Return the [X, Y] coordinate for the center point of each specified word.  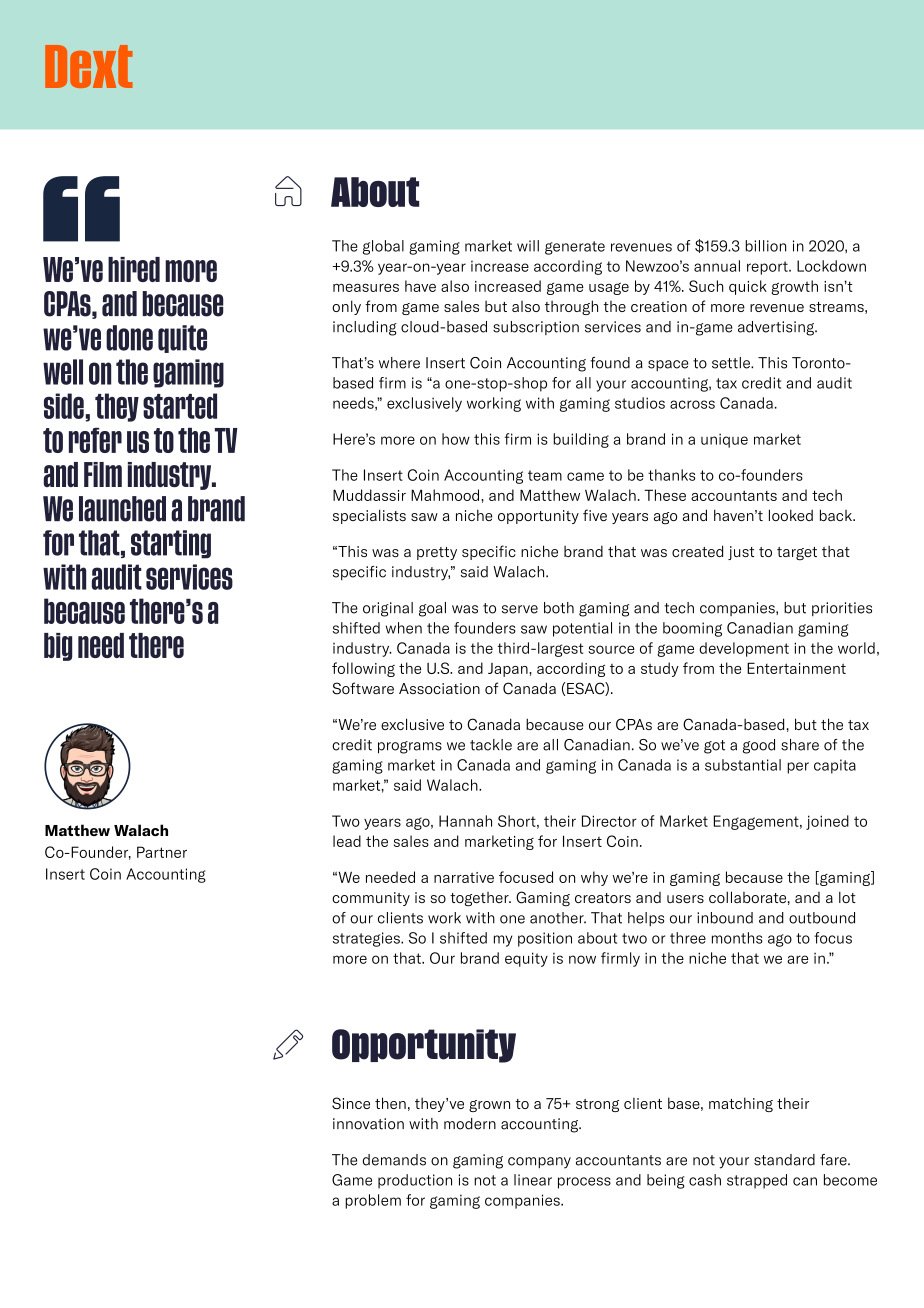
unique [724, 440]
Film [103, 474]
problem [373, 1201]
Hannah [465, 821]
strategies [367, 939]
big [58, 647]
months [737, 938]
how [456, 439]
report [768, 268]
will [528, 246]
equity [526, 959]
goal [432, 609]
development [744, 649]
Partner [162, 852]
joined [827, 822]
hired [134, 269]
